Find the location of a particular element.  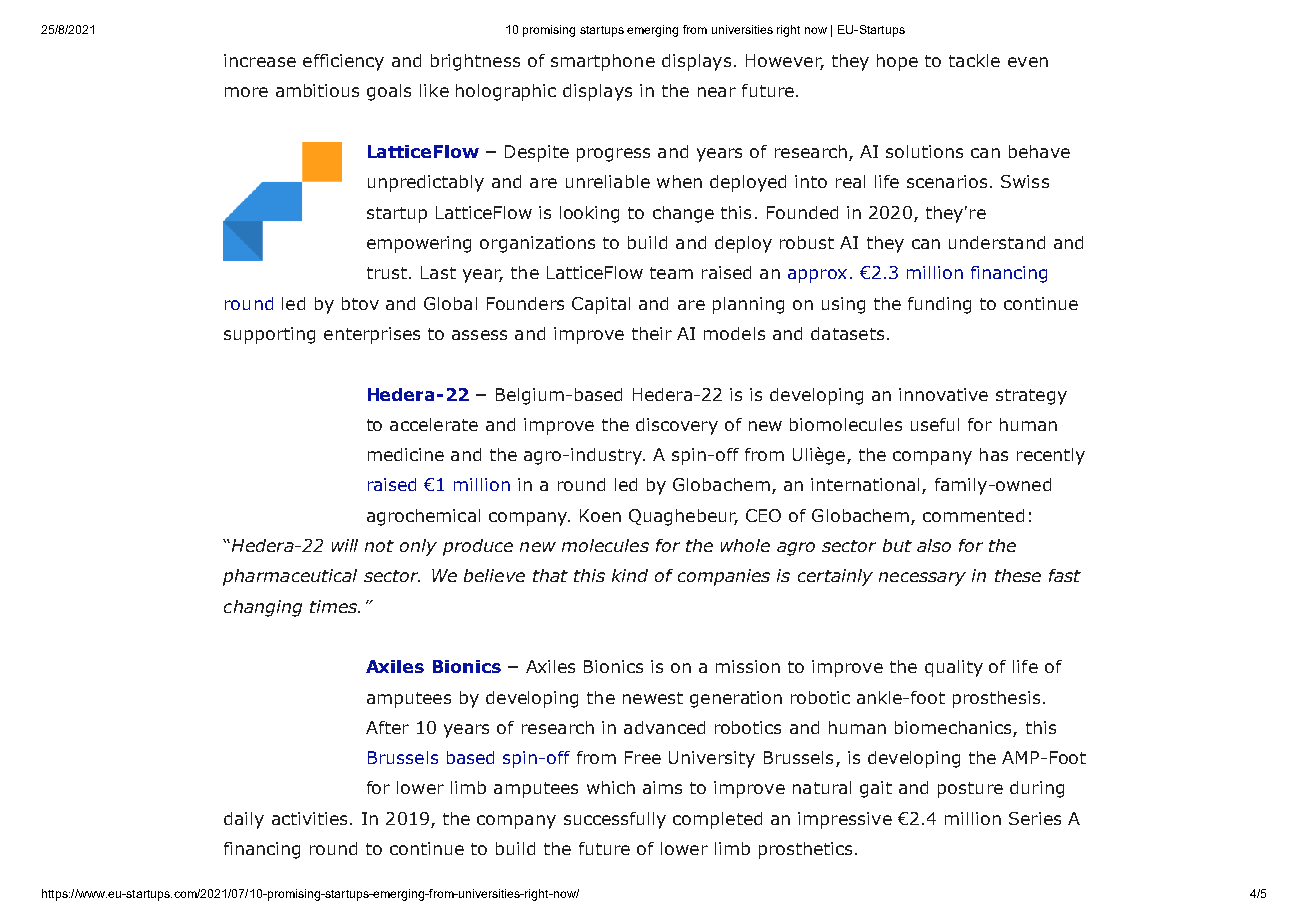

near is located at coordinates (717, 92).
